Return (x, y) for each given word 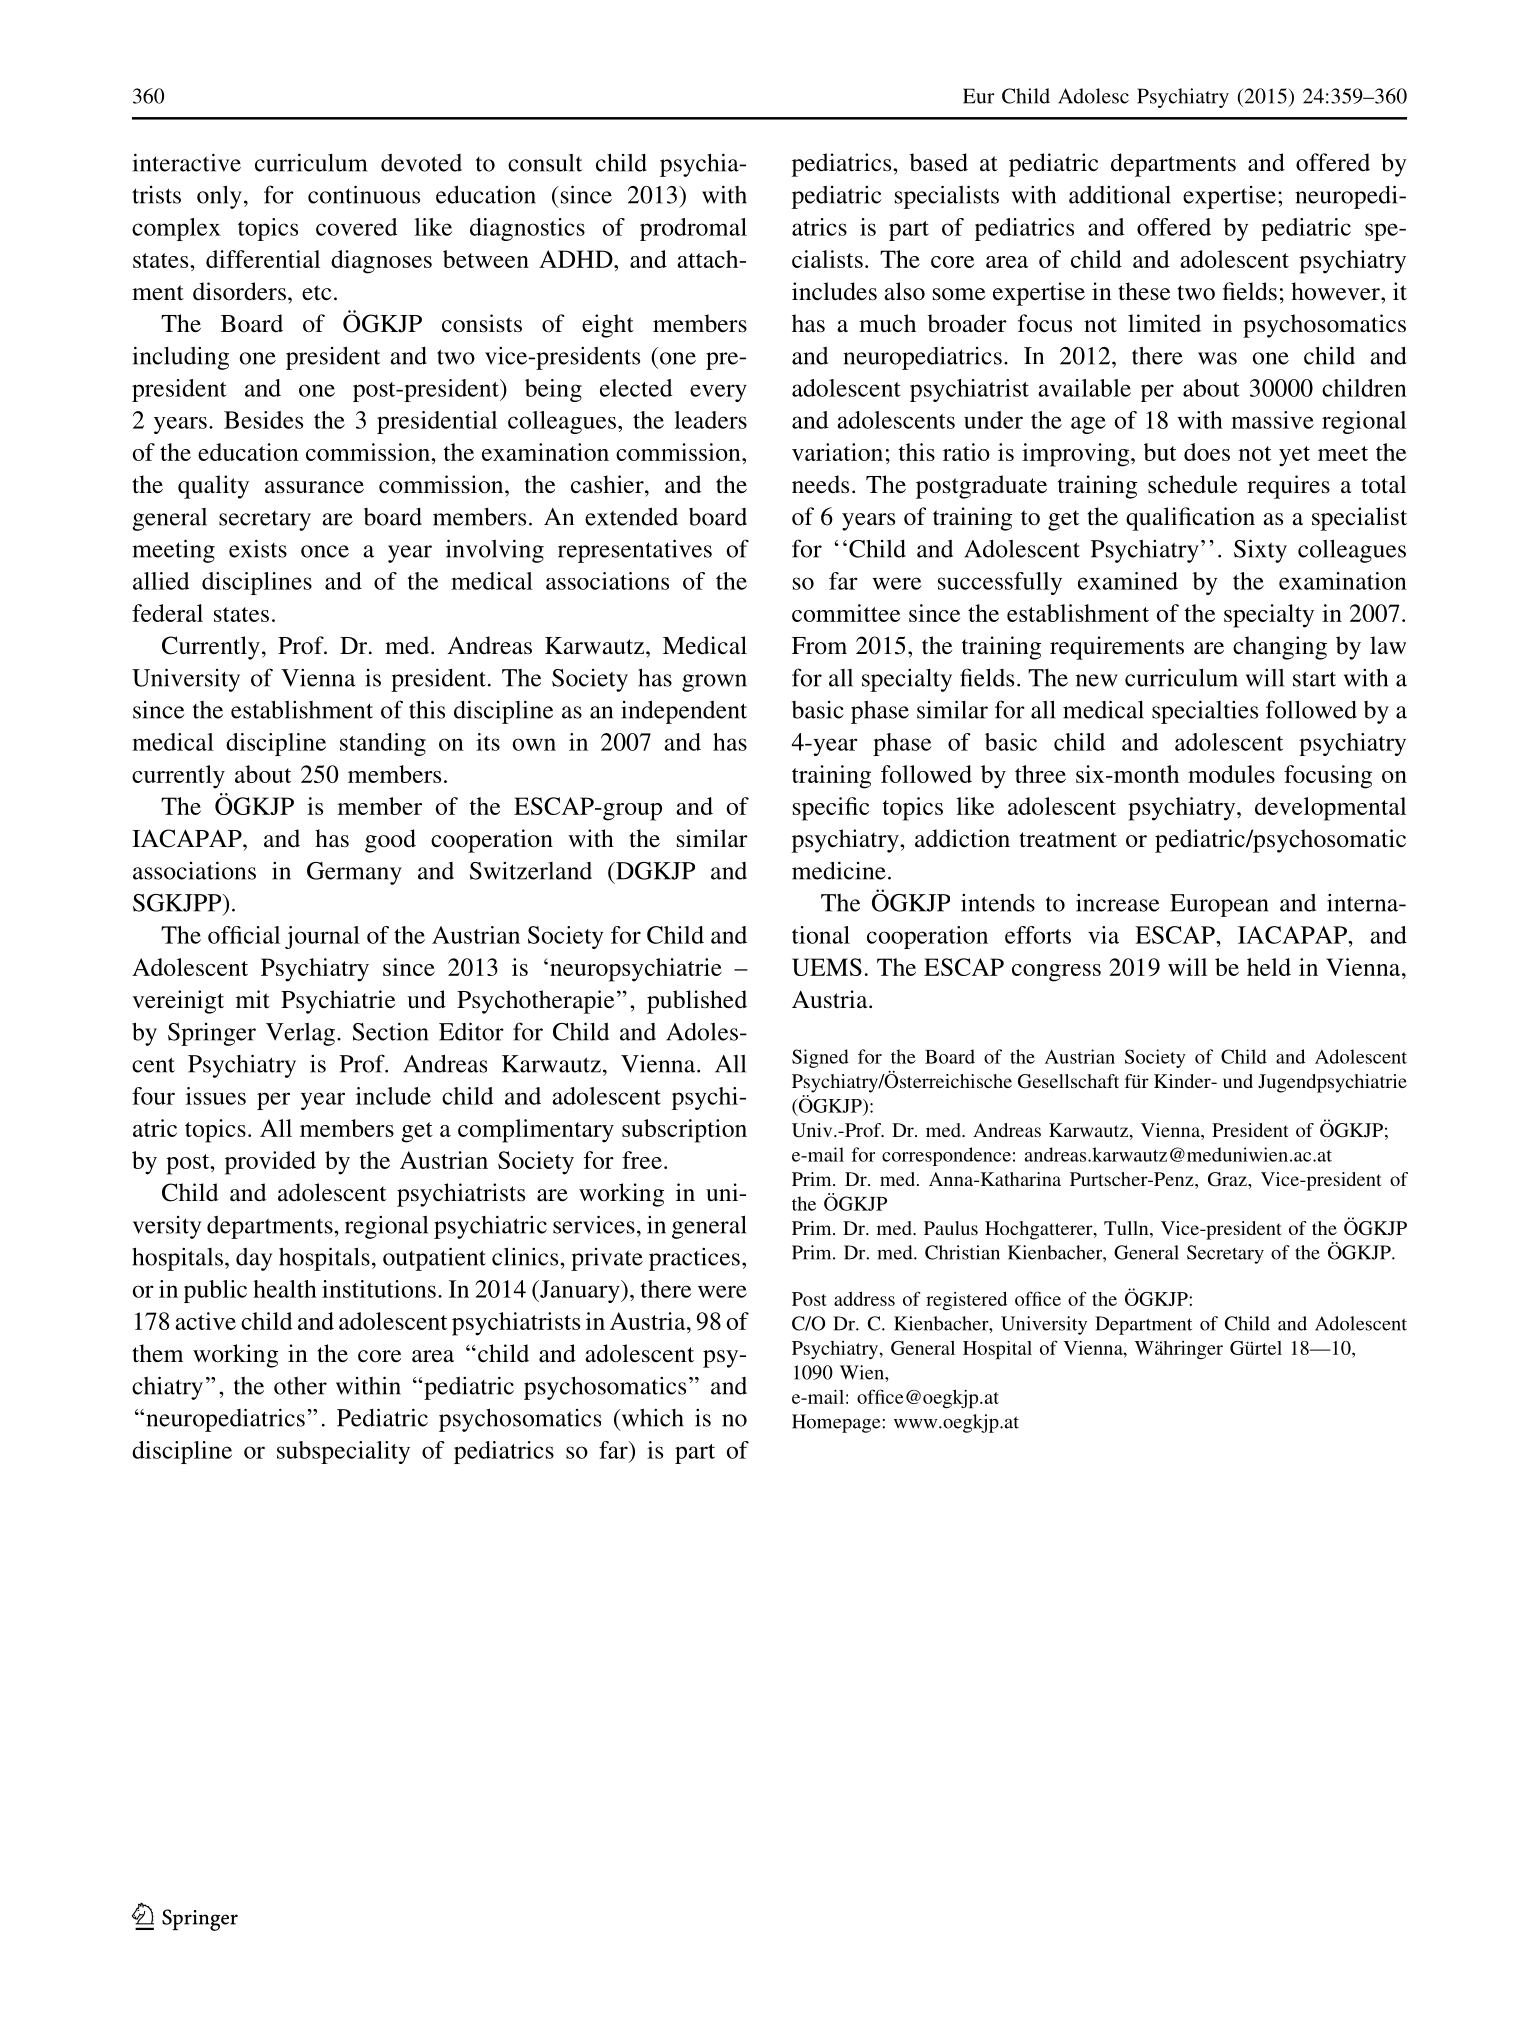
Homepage (837, 1423)
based (938, 162)
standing (383, 744)
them (157, 1353)
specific (831, 809)
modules (1231, 774)
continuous (364, 194)
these (1144, 291)
